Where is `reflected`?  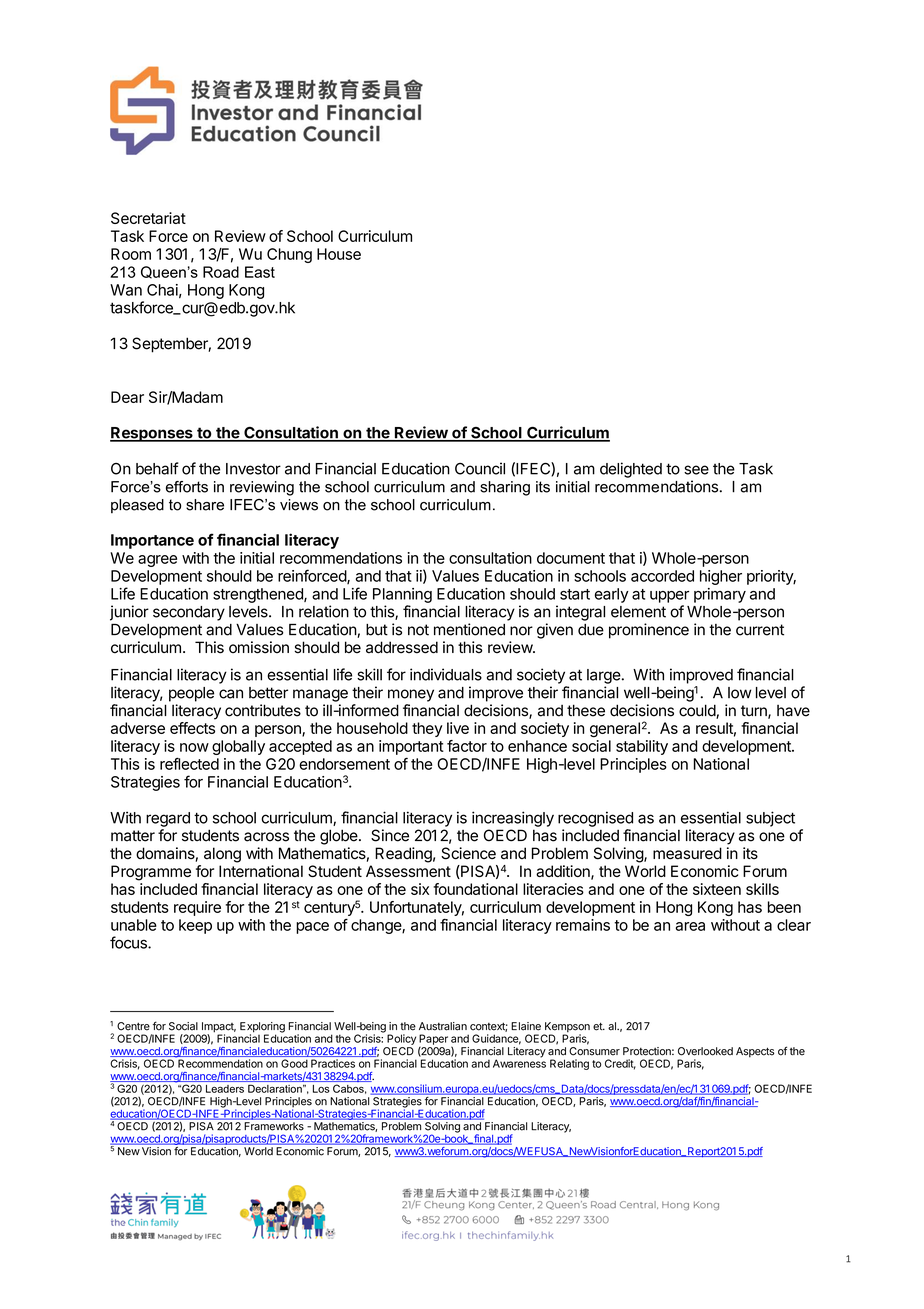 reflected is located at coordinates (189, 764).
